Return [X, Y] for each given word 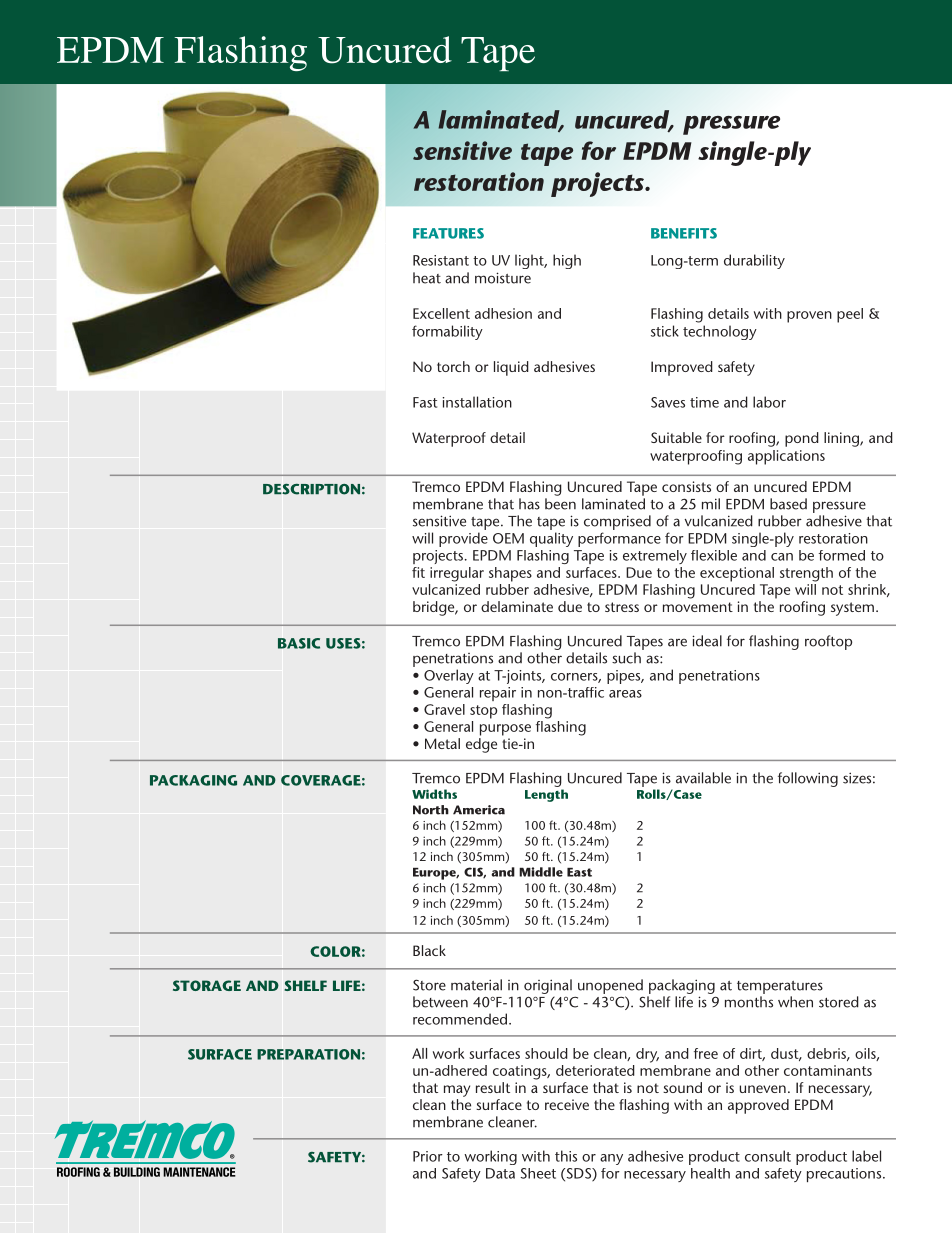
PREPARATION [308, 1054]
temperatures [780, 987]
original [548, 986]
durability [754, 261]
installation [477, 402]
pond [802, 439]
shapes [510, 574]
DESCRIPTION [311, 489]
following [808, 779]
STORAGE [207, 985]
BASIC [299, 643]
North [431, 810]
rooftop [828, 642]
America [479, 810]
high [567, 261]
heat [427, 278]
